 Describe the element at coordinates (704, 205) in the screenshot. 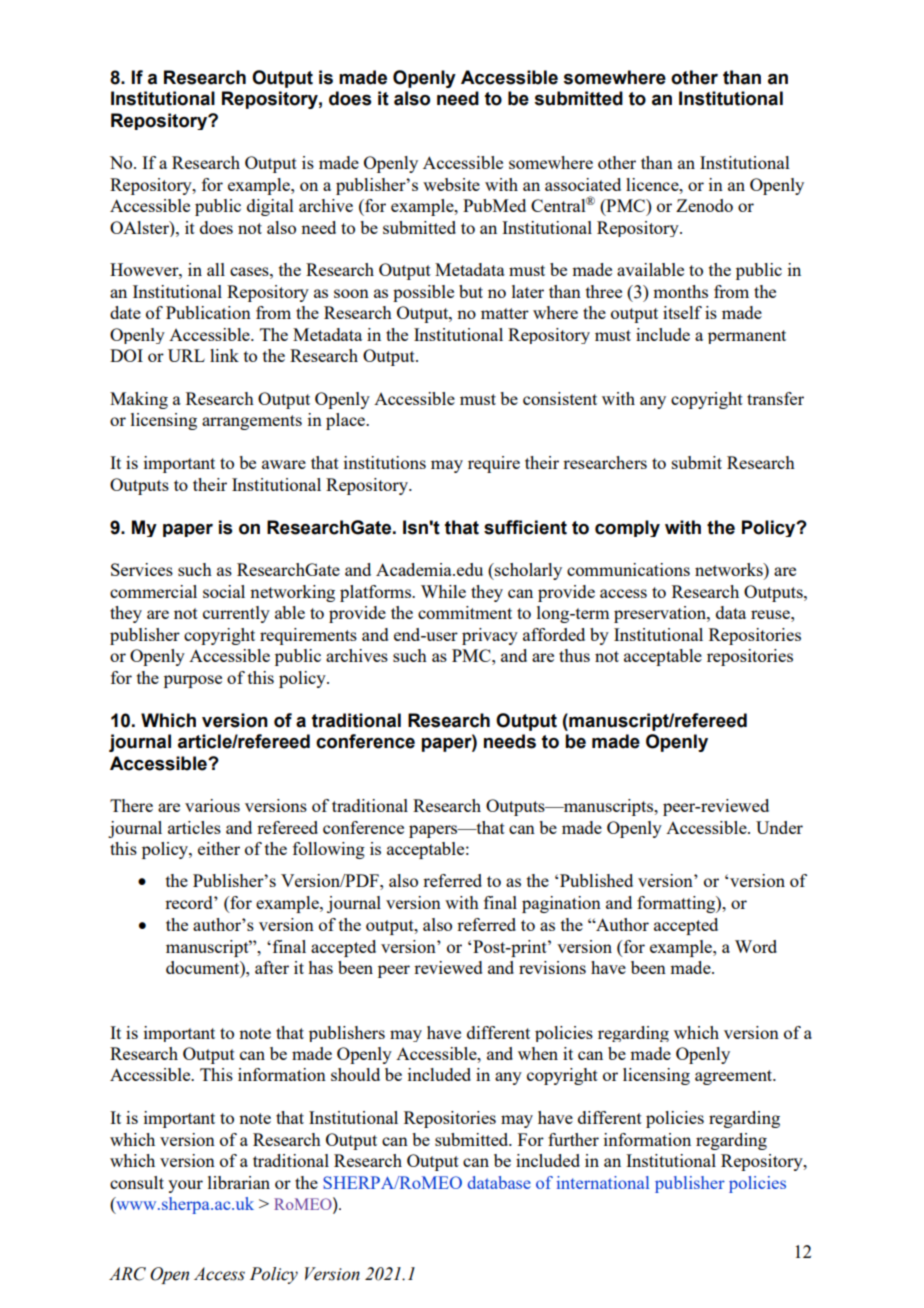

I see `Zenodo` at that location.
